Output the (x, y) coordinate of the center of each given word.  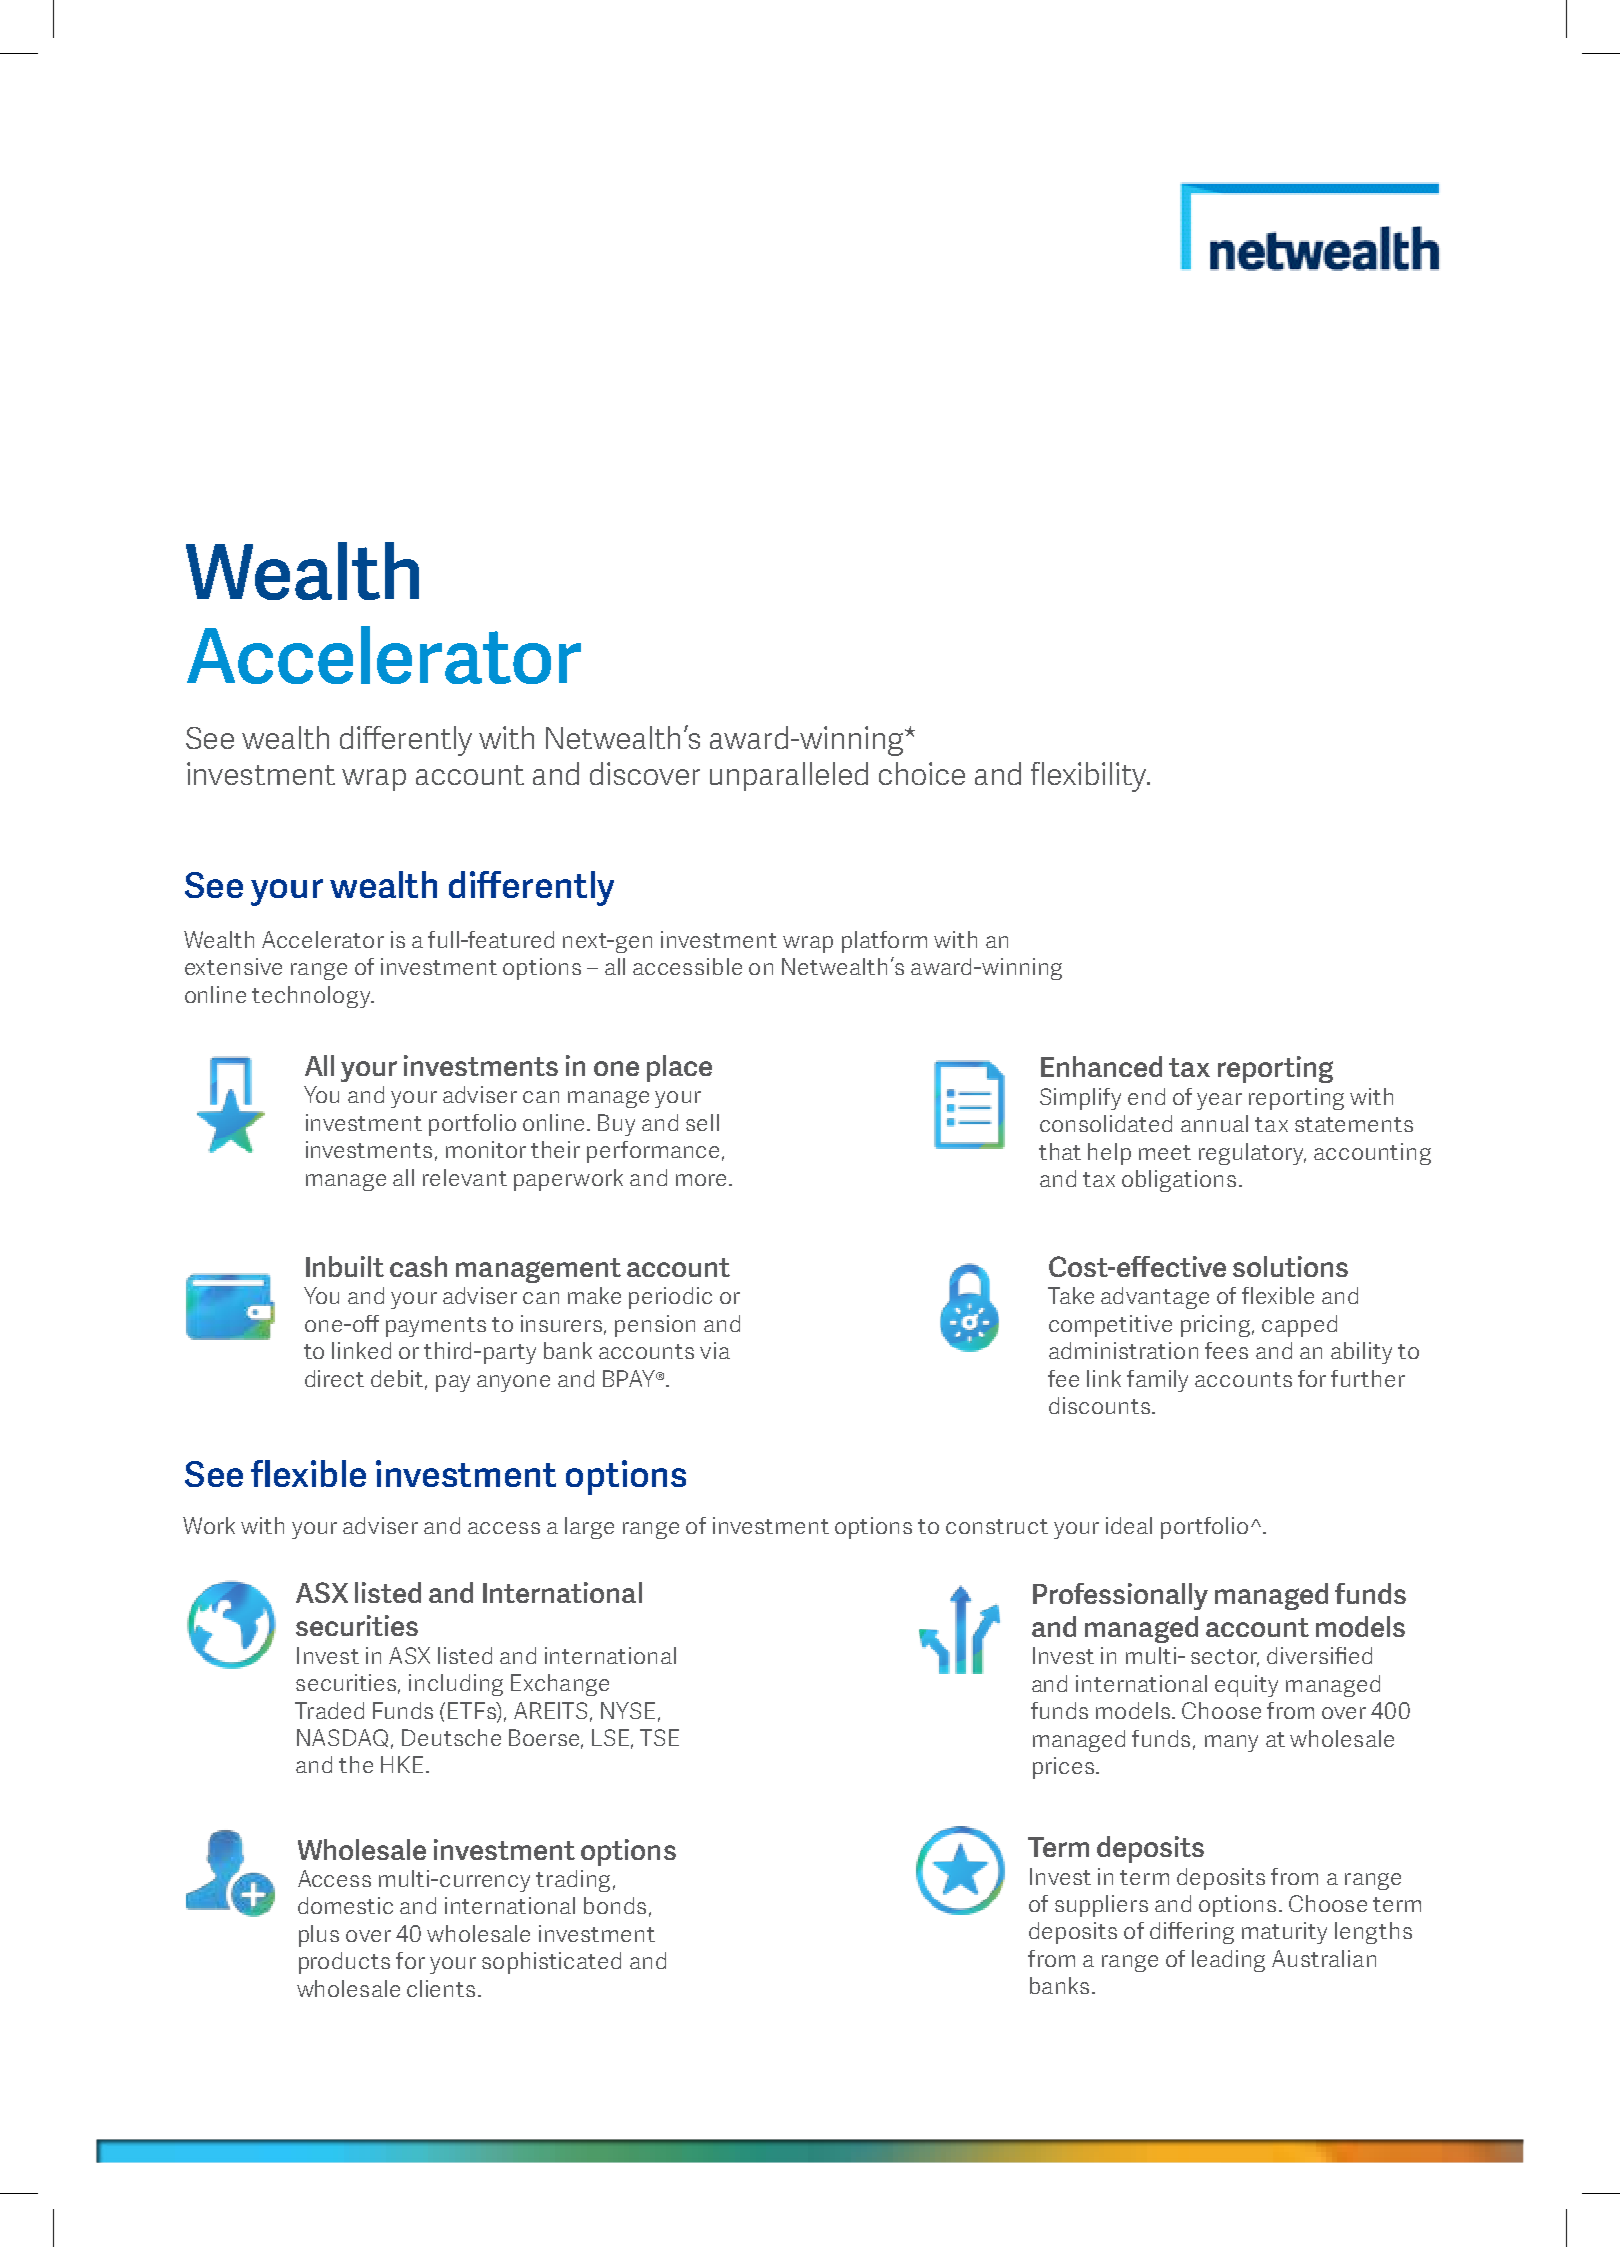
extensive (233, 966)
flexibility (1090, 777)
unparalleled (789, 776)
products (344, 1963)
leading (1228, 1961)
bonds (615, 1905)
